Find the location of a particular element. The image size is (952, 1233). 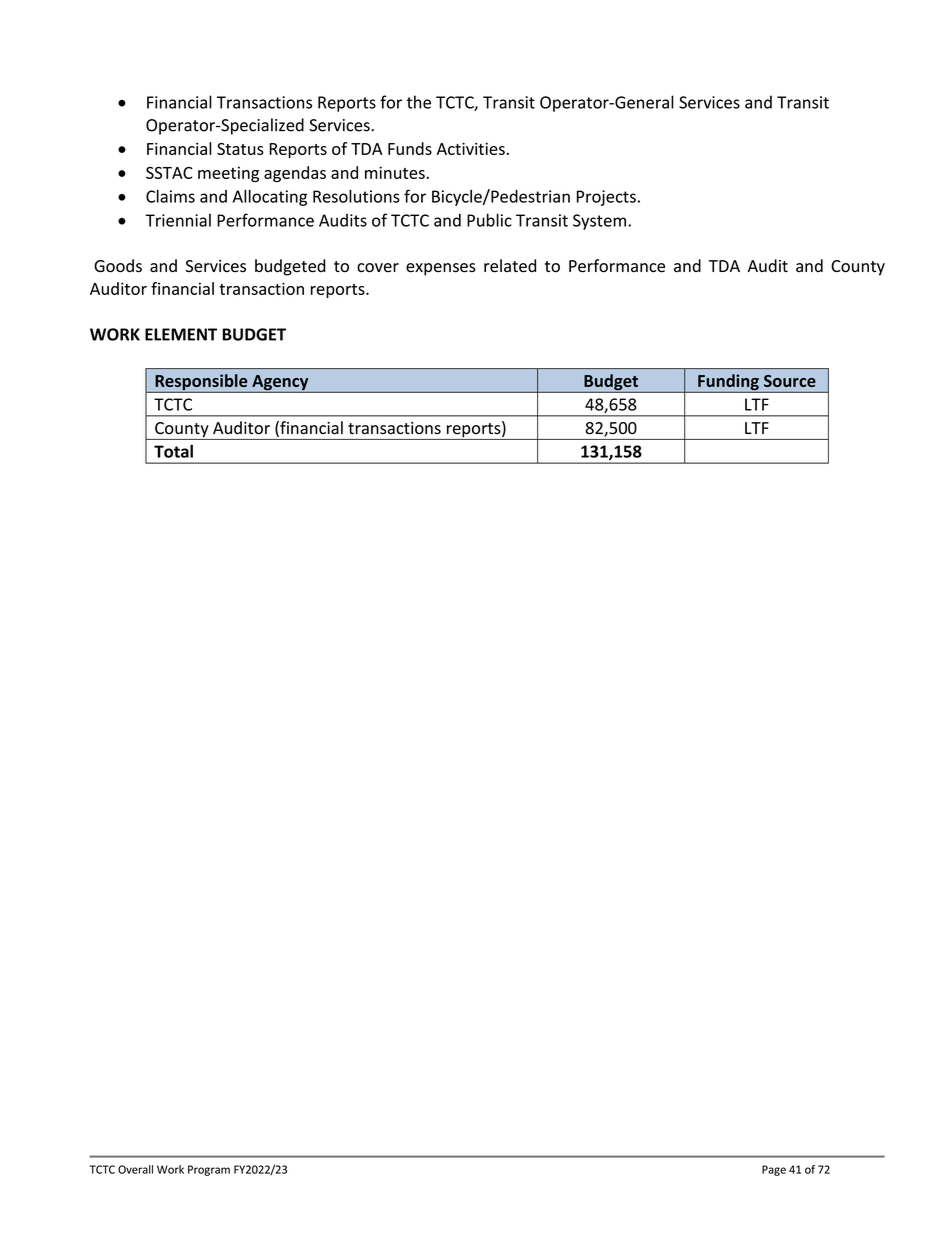

Projects is located at coordinates (606, 198).
